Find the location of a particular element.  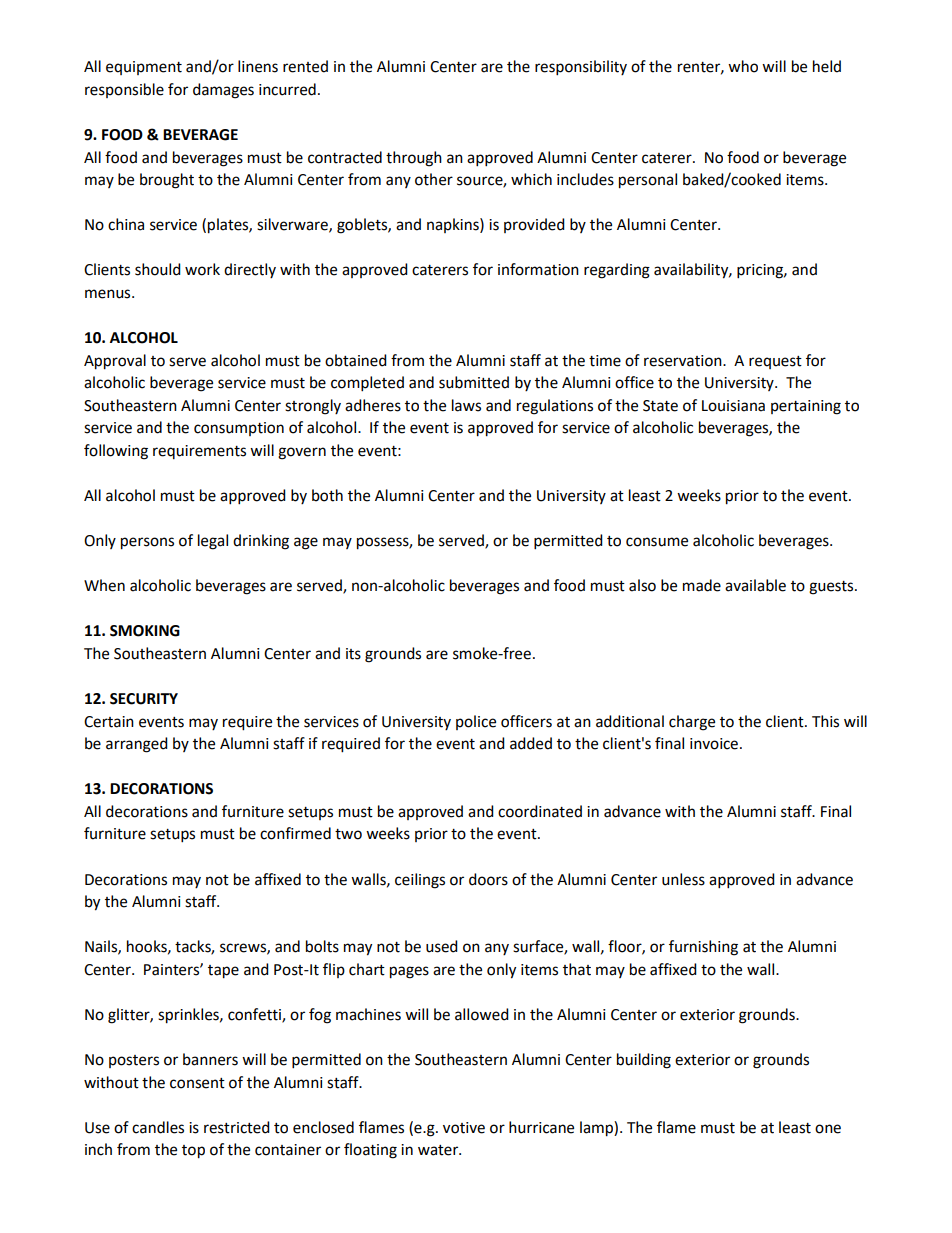

consumption is located at coordinates (239, 429).
